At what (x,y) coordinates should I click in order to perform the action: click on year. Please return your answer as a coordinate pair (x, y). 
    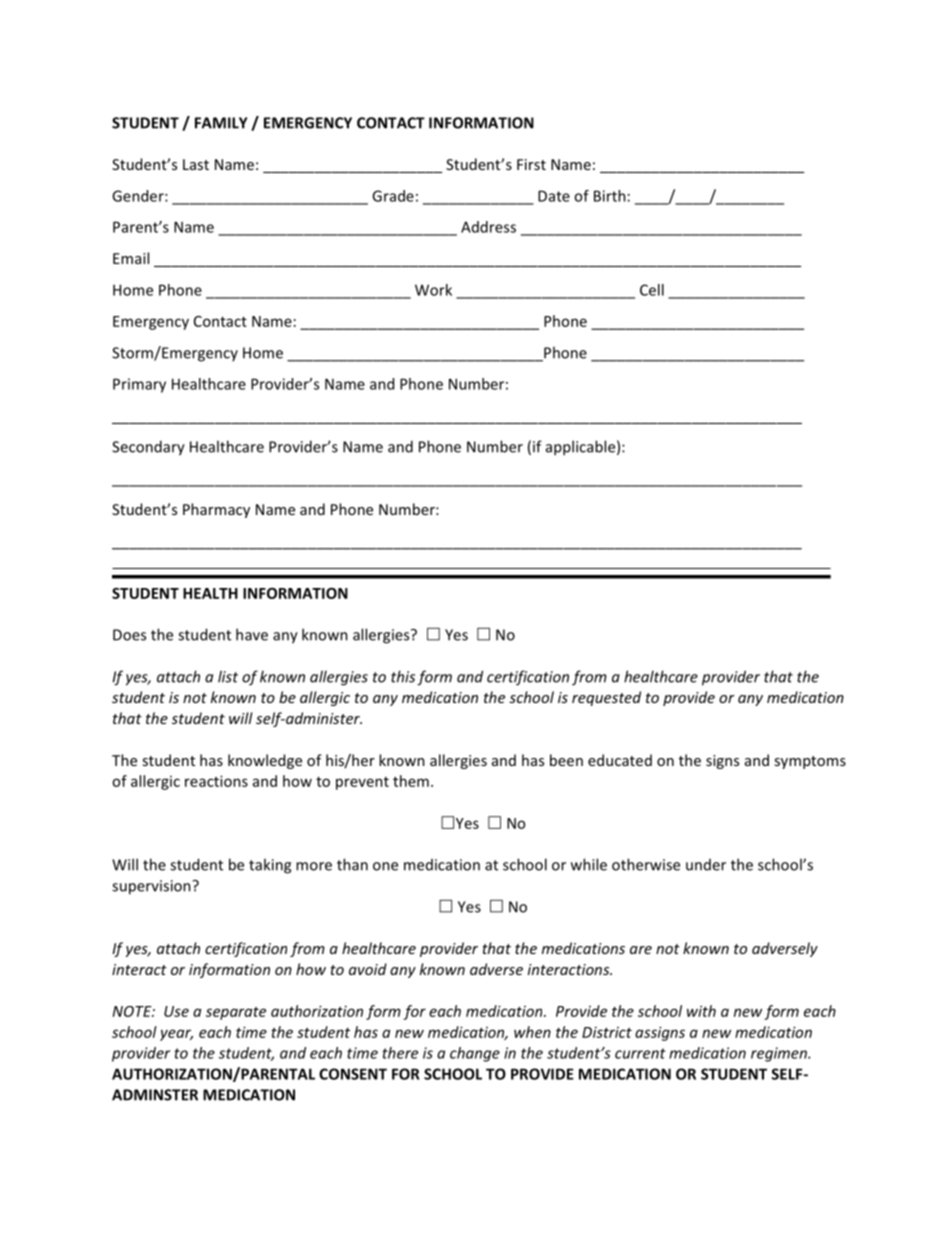
    Looking at the image, I should click on (176, 1035).
